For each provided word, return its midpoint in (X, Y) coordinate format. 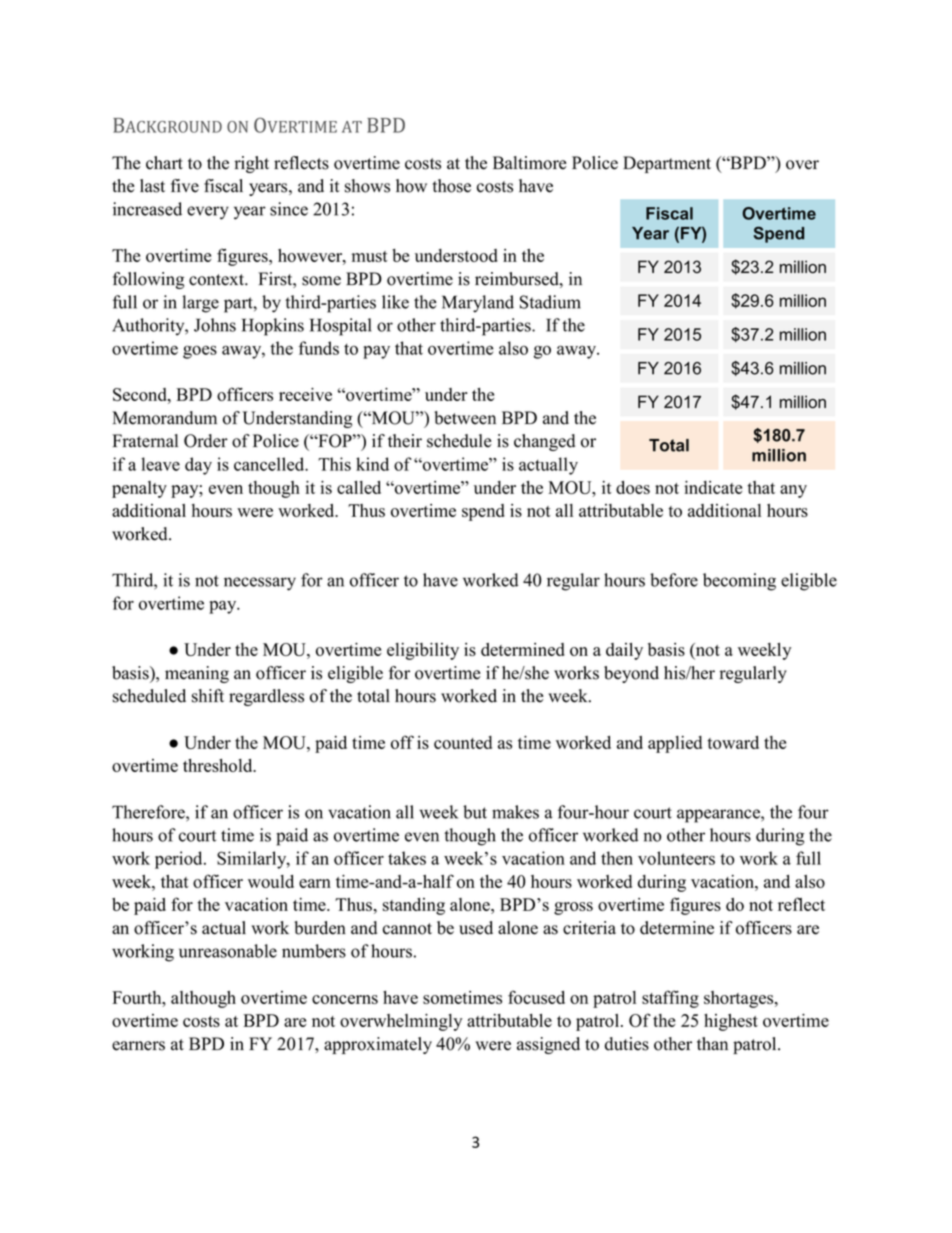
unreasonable (228, 951)
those (452, 186)
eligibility (423, 651)
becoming (739, 582)
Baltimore (530, 163)
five (185, 186)
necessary (260, 584)
